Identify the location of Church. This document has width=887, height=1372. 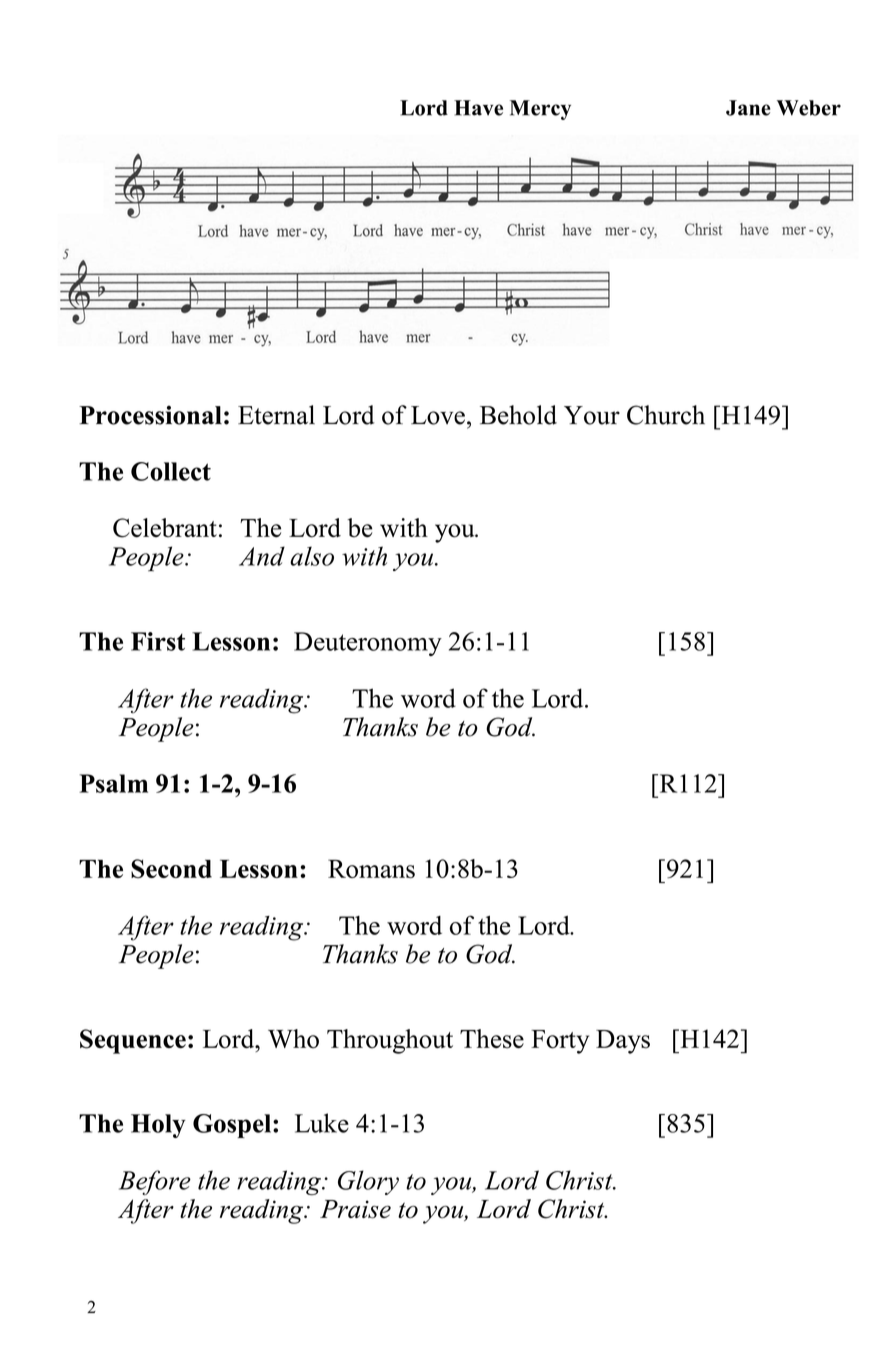
(666, 415).
